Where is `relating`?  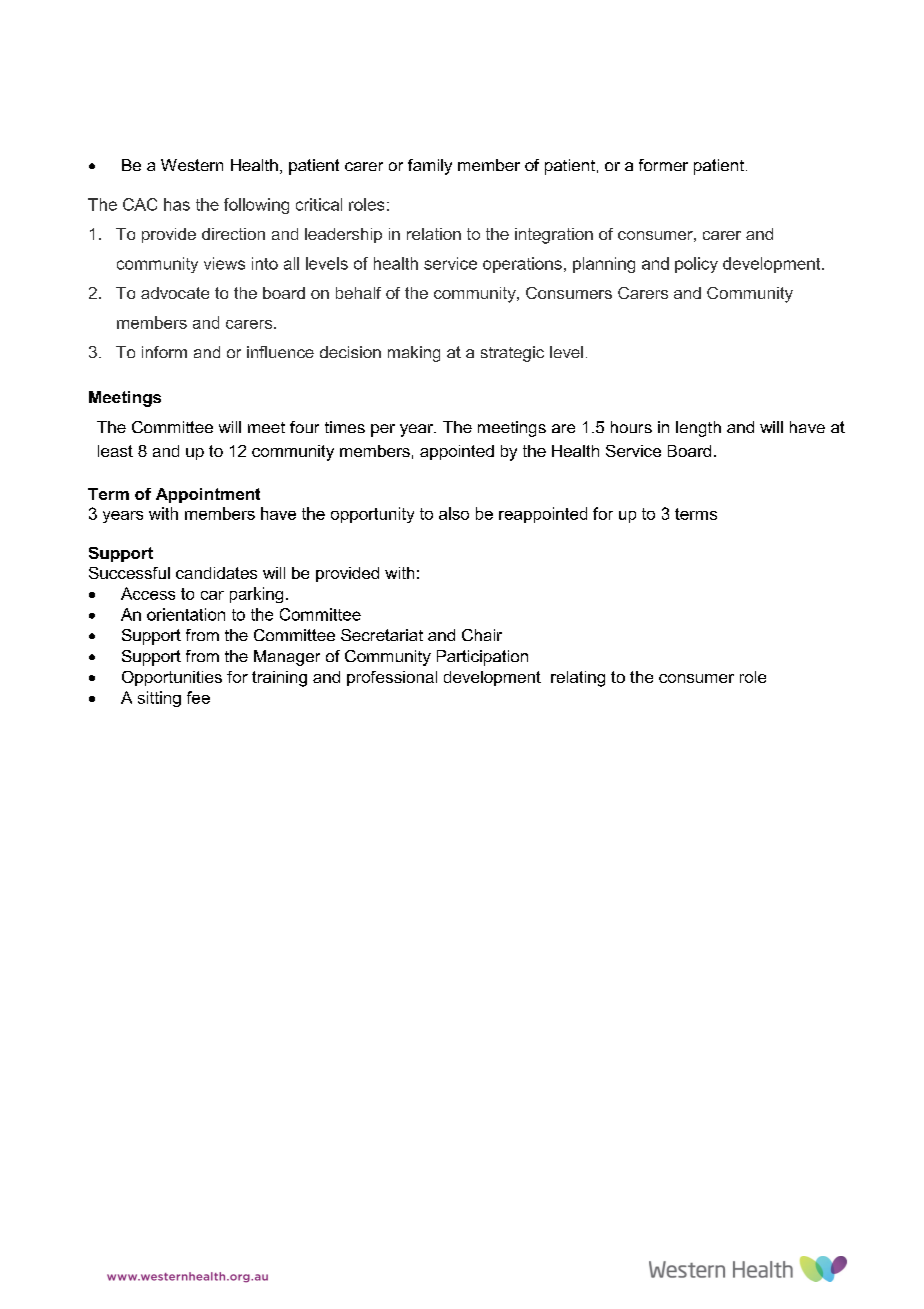
relating is located at coordinates (578, 679).
